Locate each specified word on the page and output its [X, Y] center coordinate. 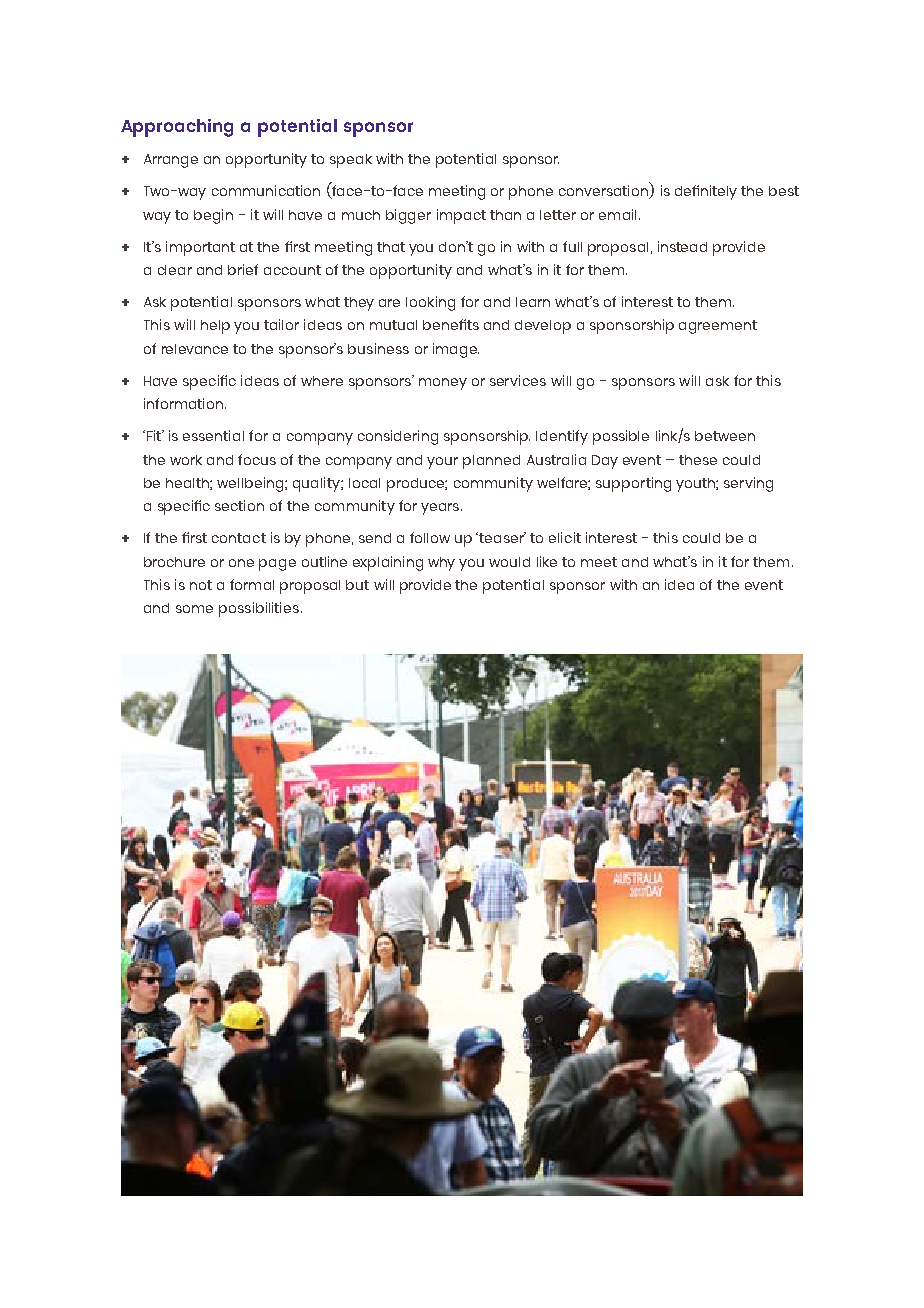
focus [257, 459]
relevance [195, 349]
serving [748, 484]
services [518, 380]
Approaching [177, 128]
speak [351, 161]
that [391, 247]
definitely [706, 192]
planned [491, 462]
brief [243, 269]
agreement [718, 327]
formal [252, 584]
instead [682, 246]
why [441, 564]
